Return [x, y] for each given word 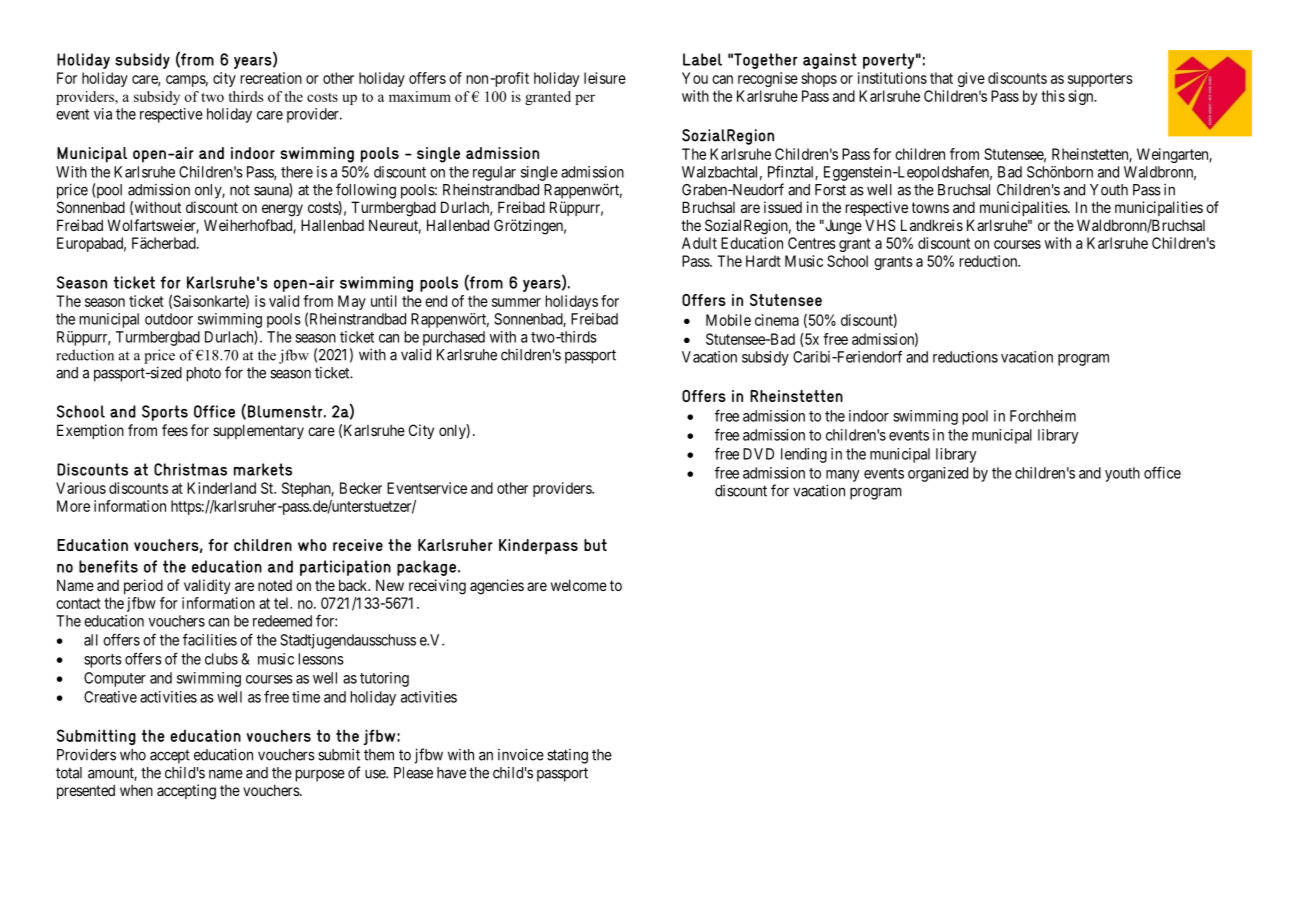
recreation [271, 78]
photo [204, 374]
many [842, 476]
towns [930, 207]
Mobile [728, 320]
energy [282, 210]
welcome [579, 585]
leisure [605, 78]
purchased [454, 338]
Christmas [190, 469]
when [136, 790]
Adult [699, 243]
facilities [210, 639]
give [971, 79]
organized [938, 474]
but [595, 545]
